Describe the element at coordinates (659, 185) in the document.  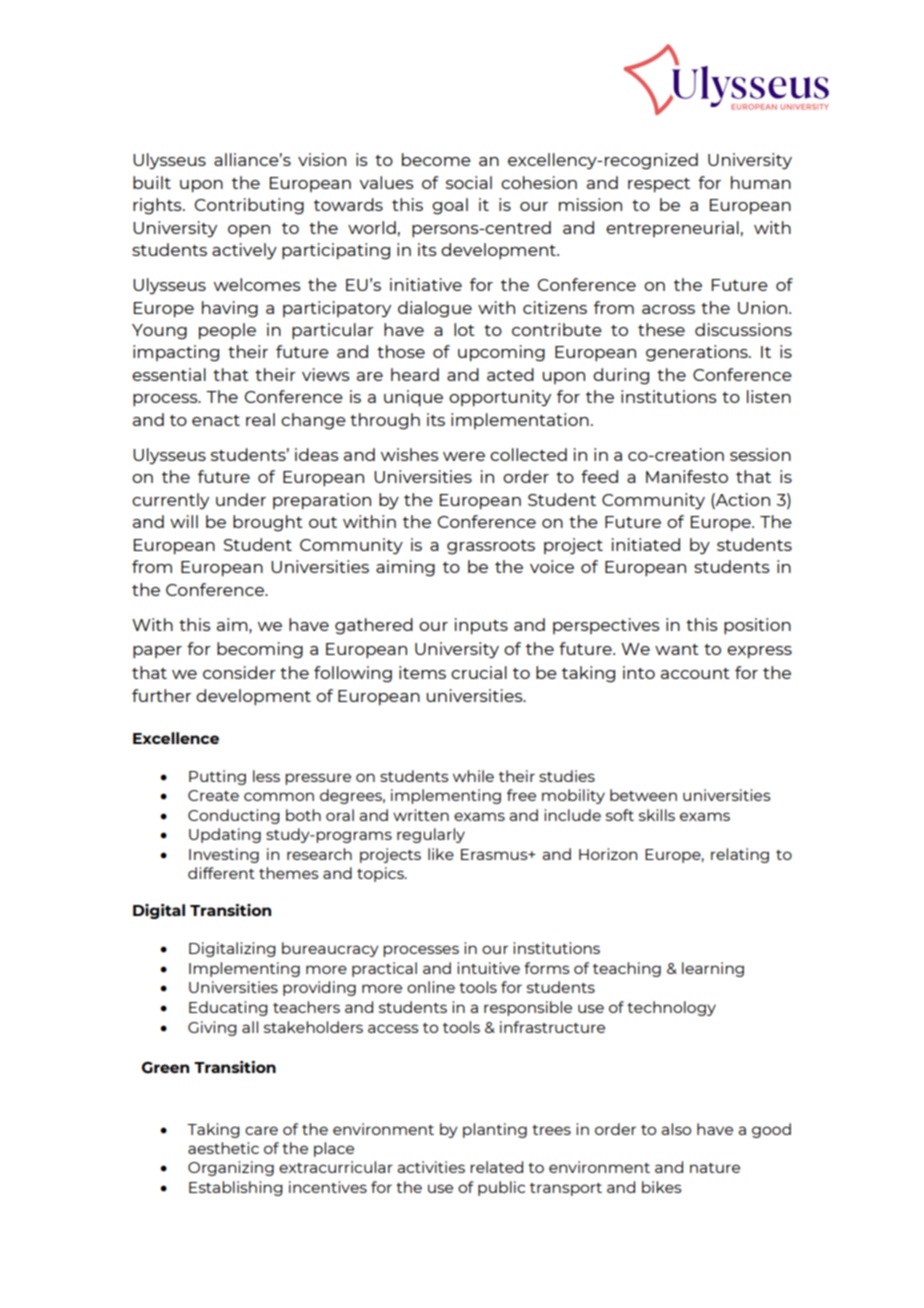
I see `respect` at that location.
